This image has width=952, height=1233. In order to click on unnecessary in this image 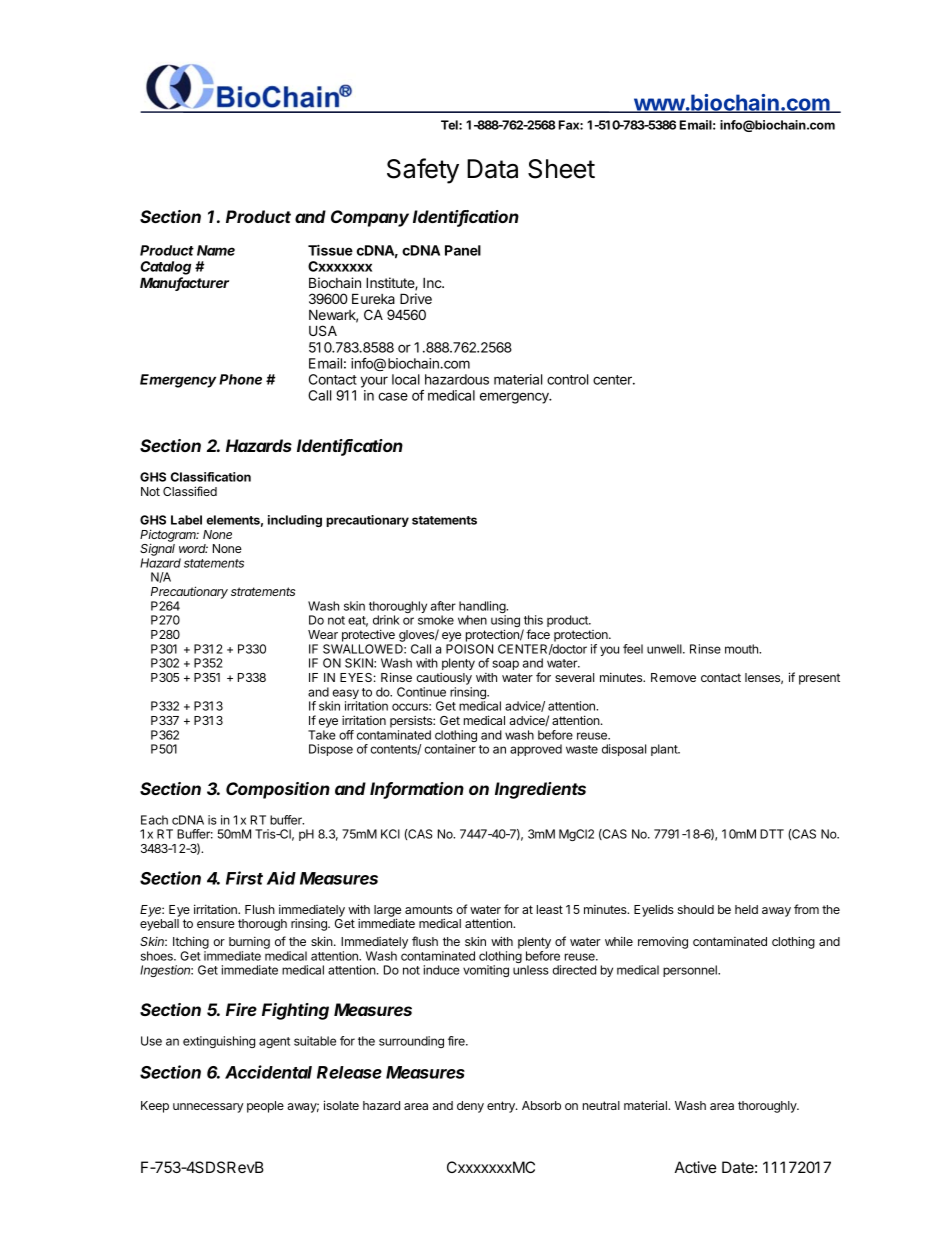, I will do `click(208, 1108)`.
